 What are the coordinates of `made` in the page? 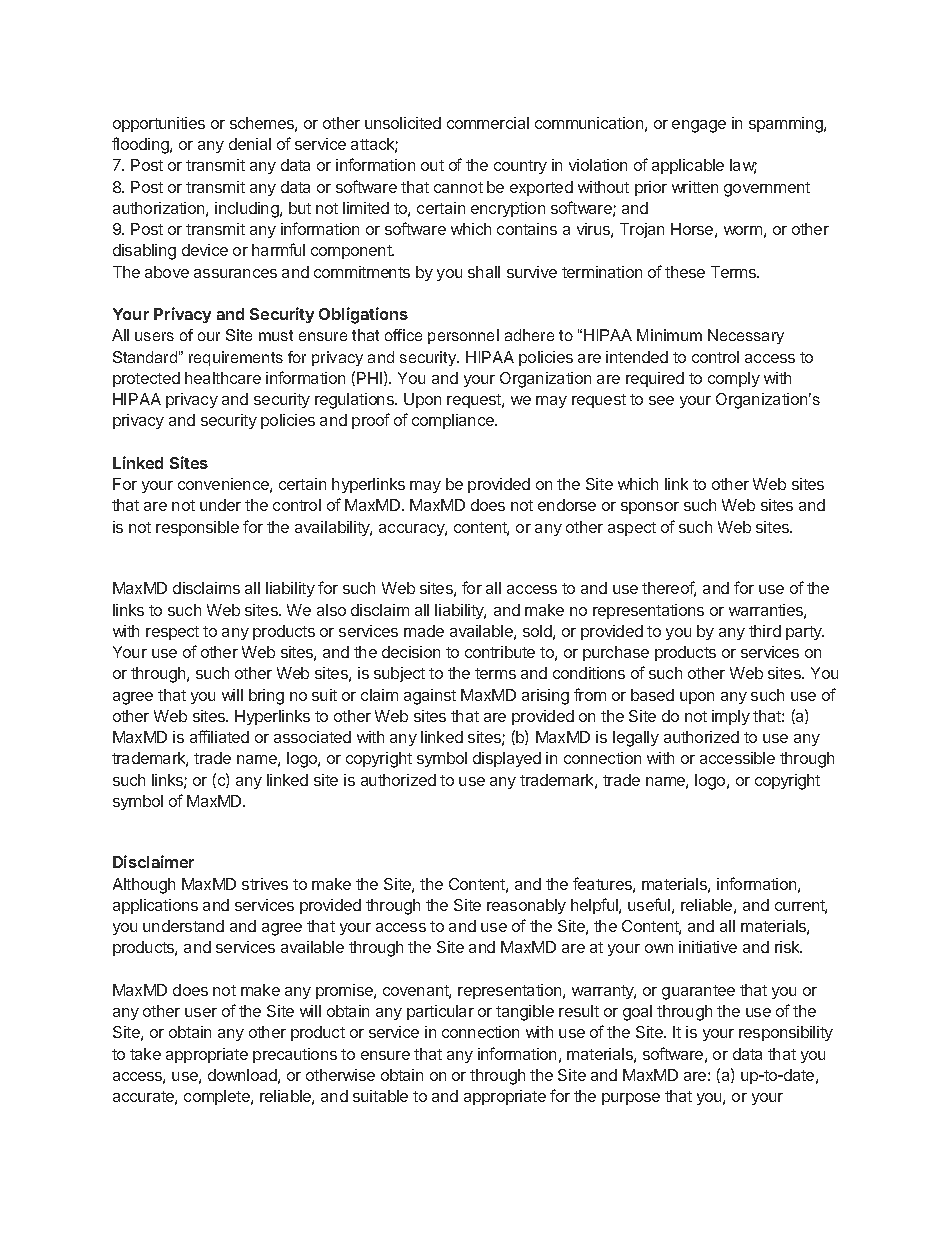 It's located at (424, 631).
